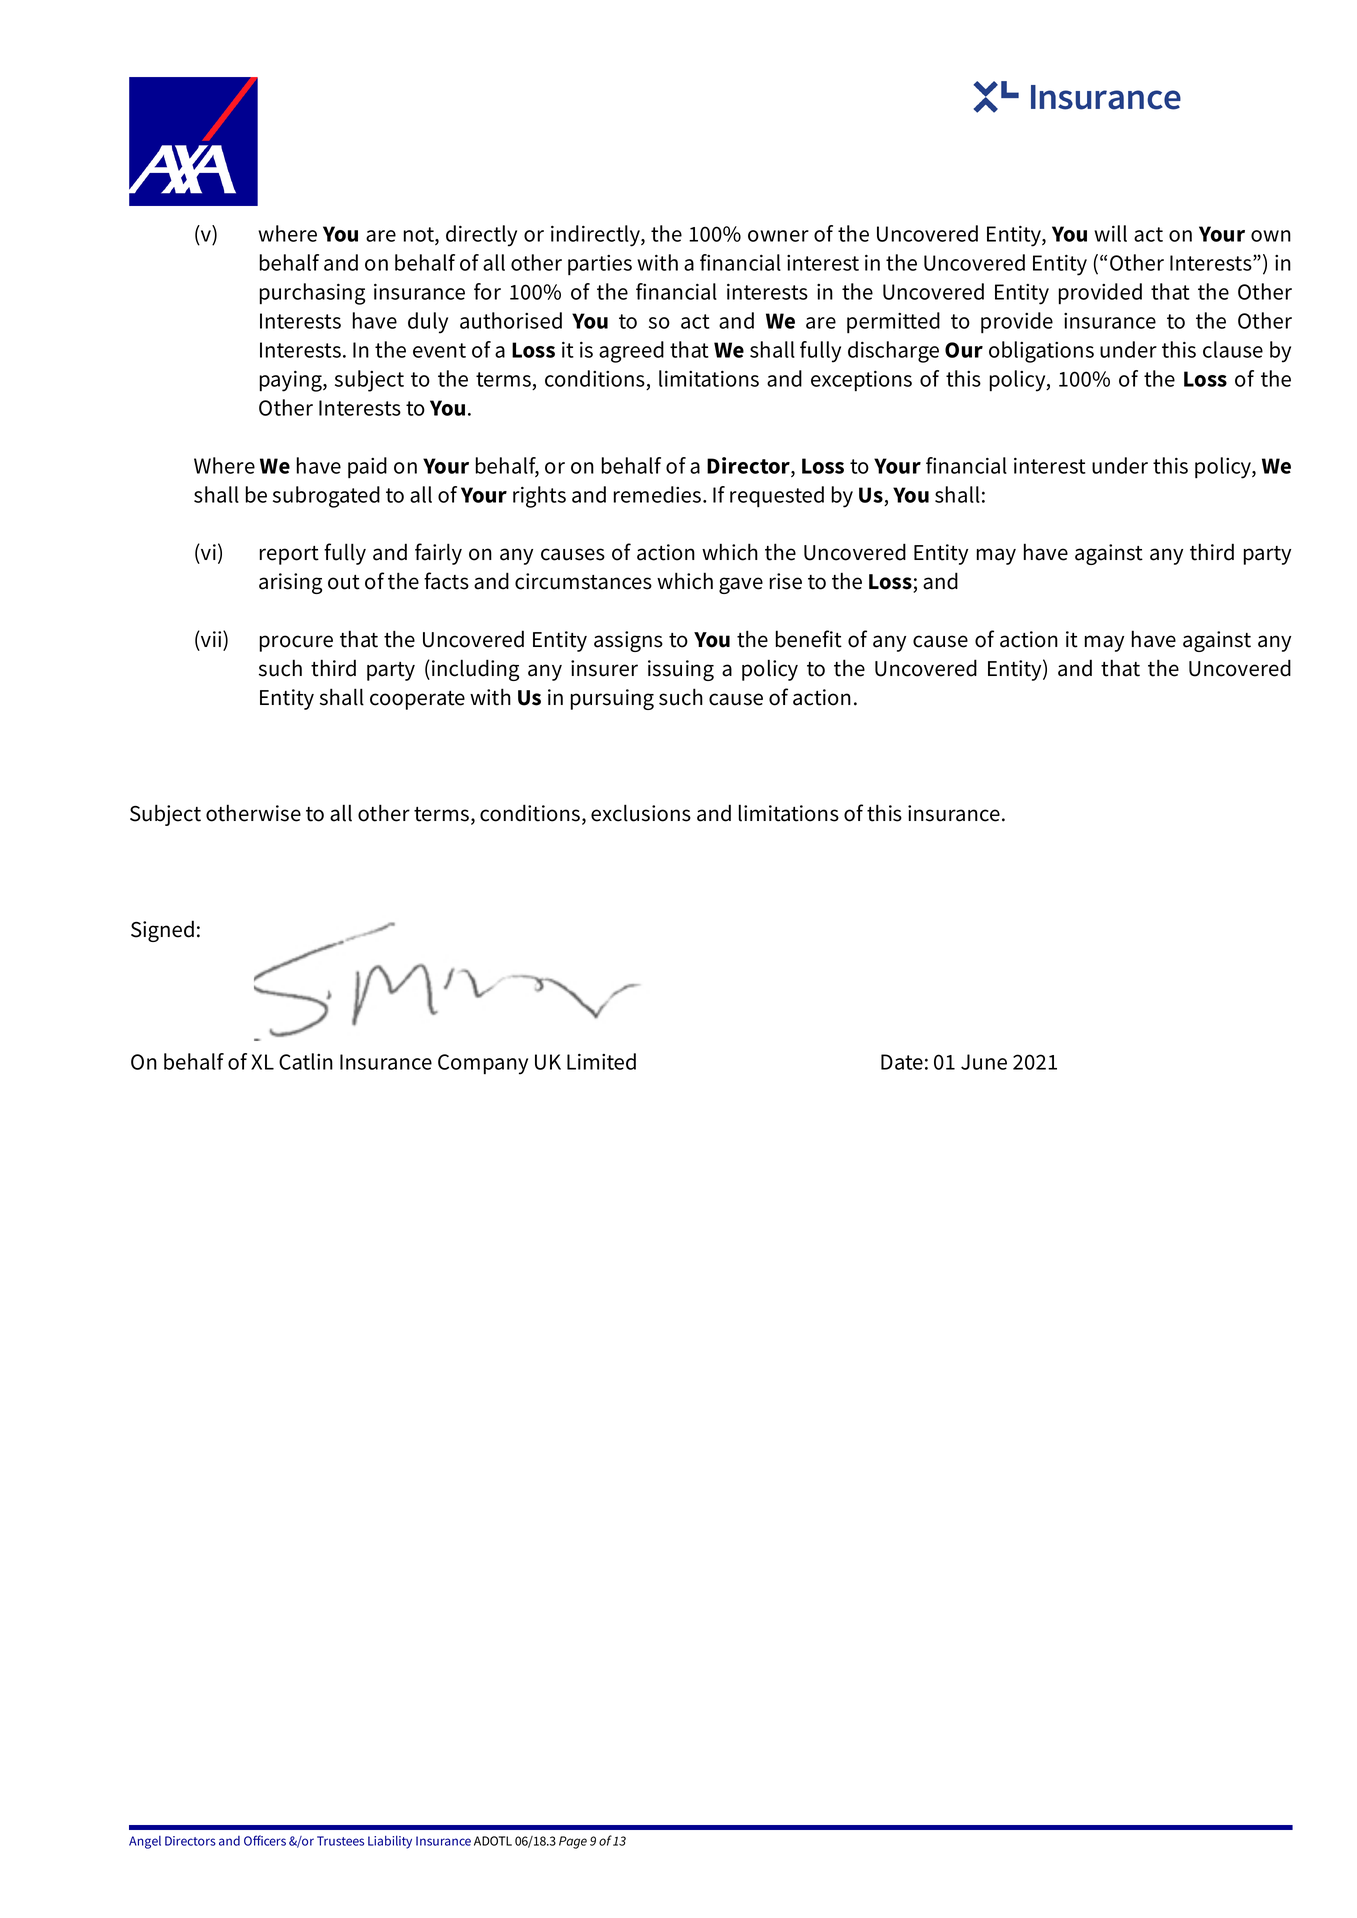 The image size is (1357, 1918). Describe the element at coordinates (984, 1062) in the document. I see `June` at that location.
